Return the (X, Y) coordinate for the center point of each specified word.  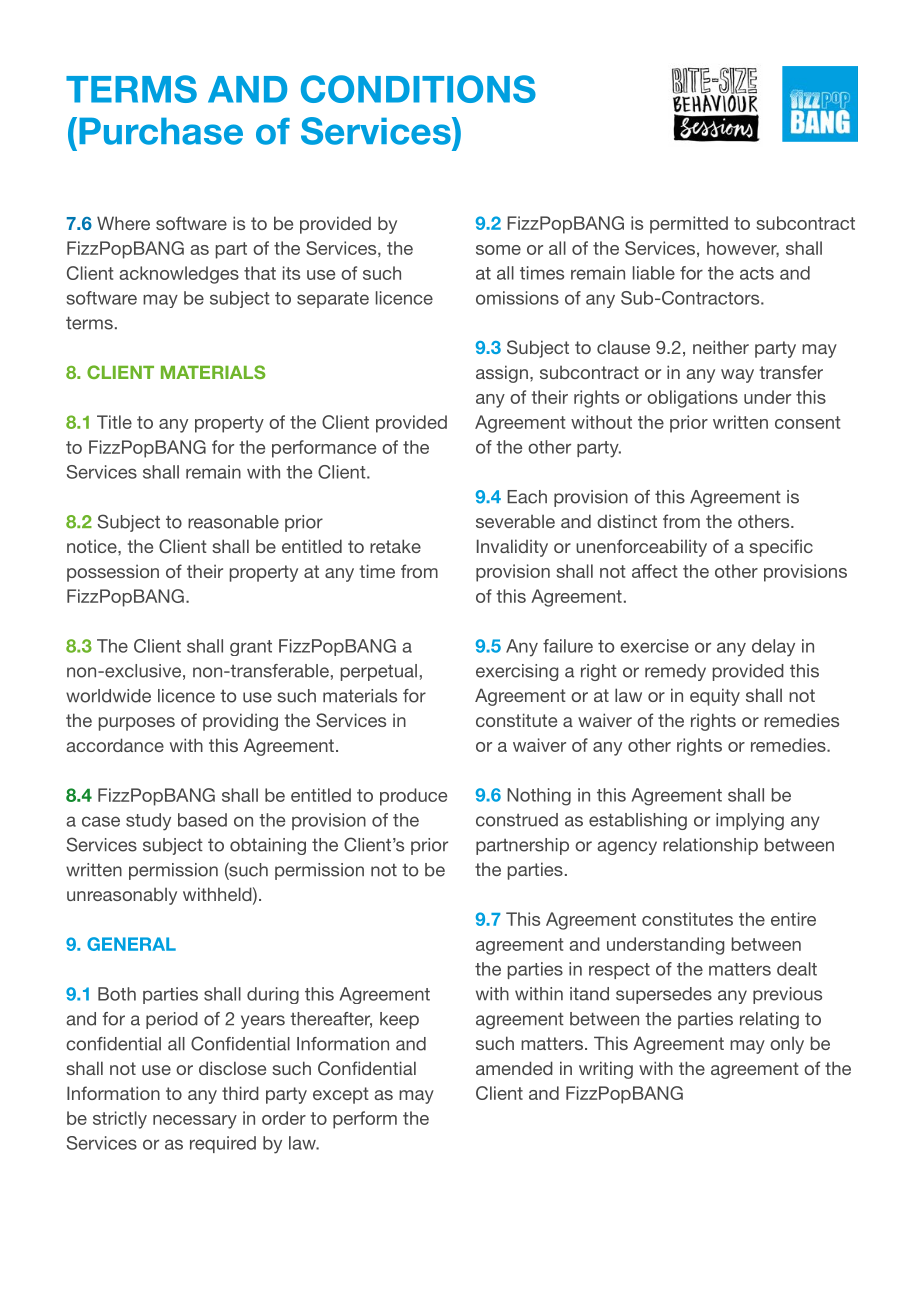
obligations (692, 399)
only (787, 1045)
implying (750, 821)
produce (413, 797)
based (202, 820)
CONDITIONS (418, 89)
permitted (689, 225)
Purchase (161, 131)
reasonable (233, 522)
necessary (195, 1122)
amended (514, 1068)
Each (527, 497)
